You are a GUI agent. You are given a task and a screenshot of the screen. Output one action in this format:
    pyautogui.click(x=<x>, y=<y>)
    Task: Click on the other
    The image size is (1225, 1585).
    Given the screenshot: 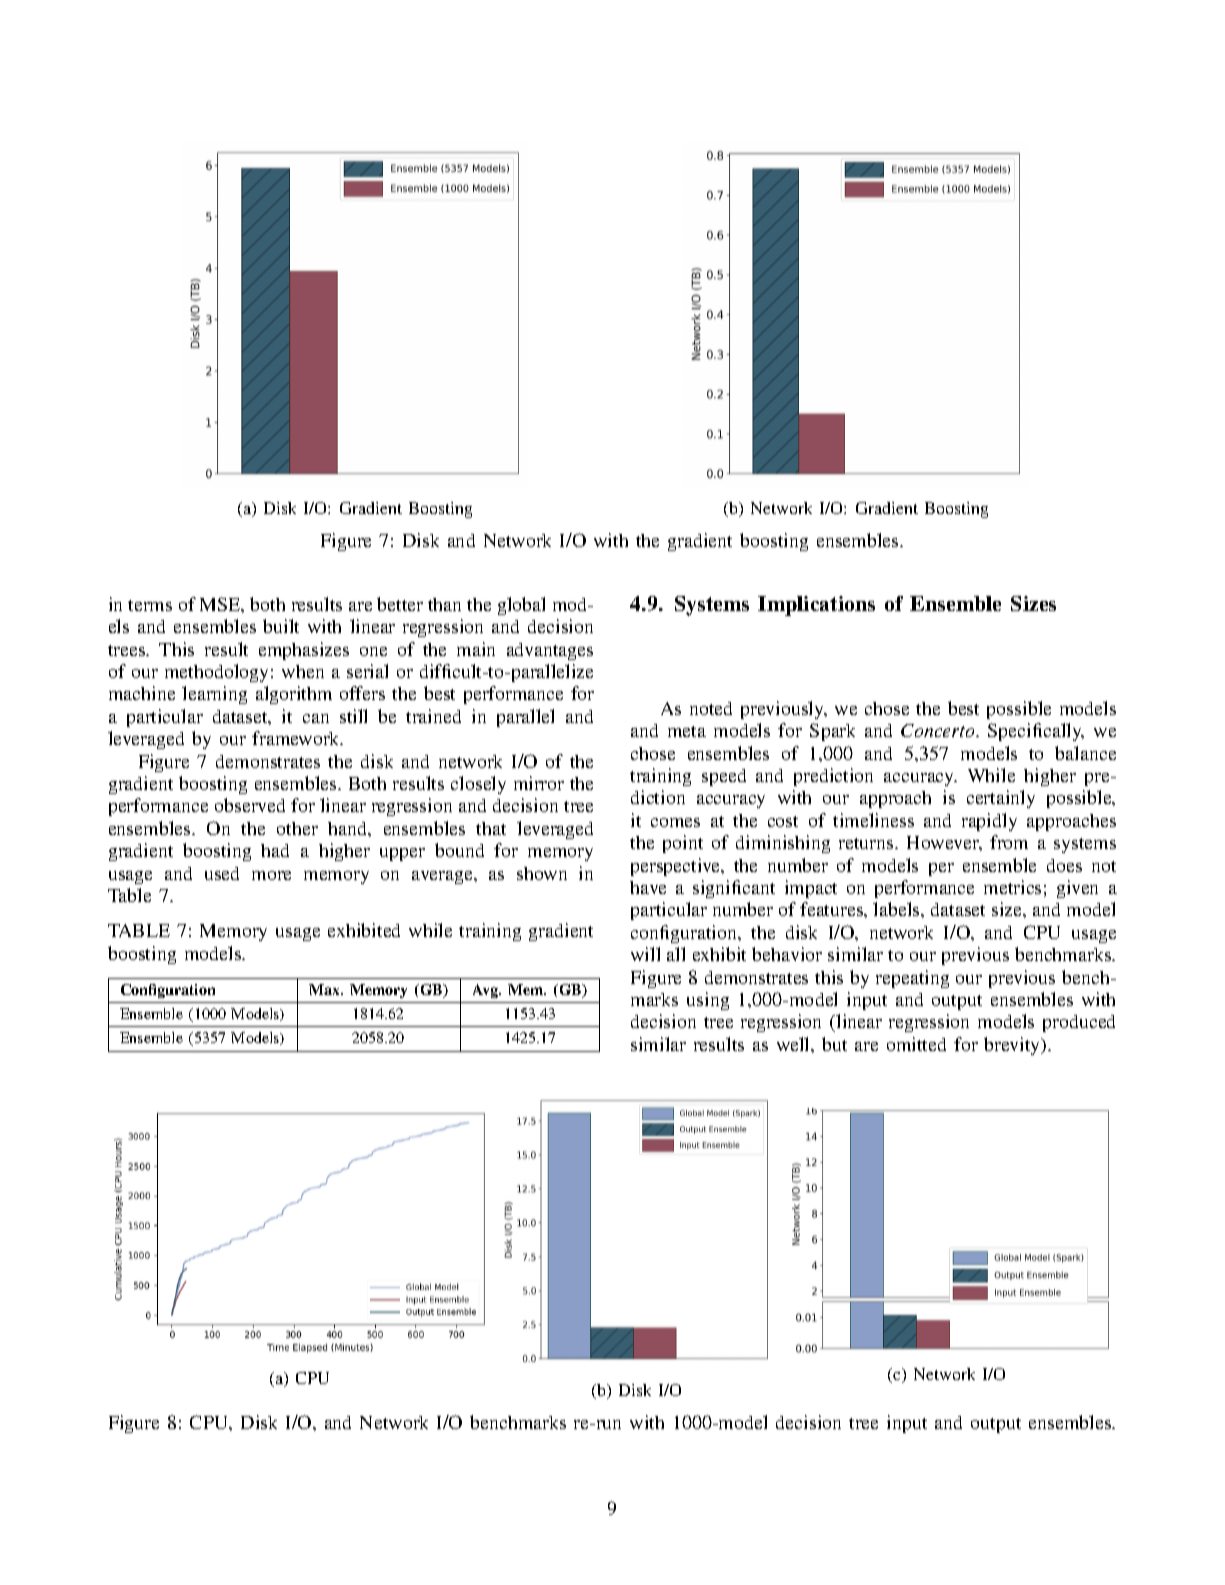 What is the action you would take?
    pyautogui.click(x=297, y=828)
